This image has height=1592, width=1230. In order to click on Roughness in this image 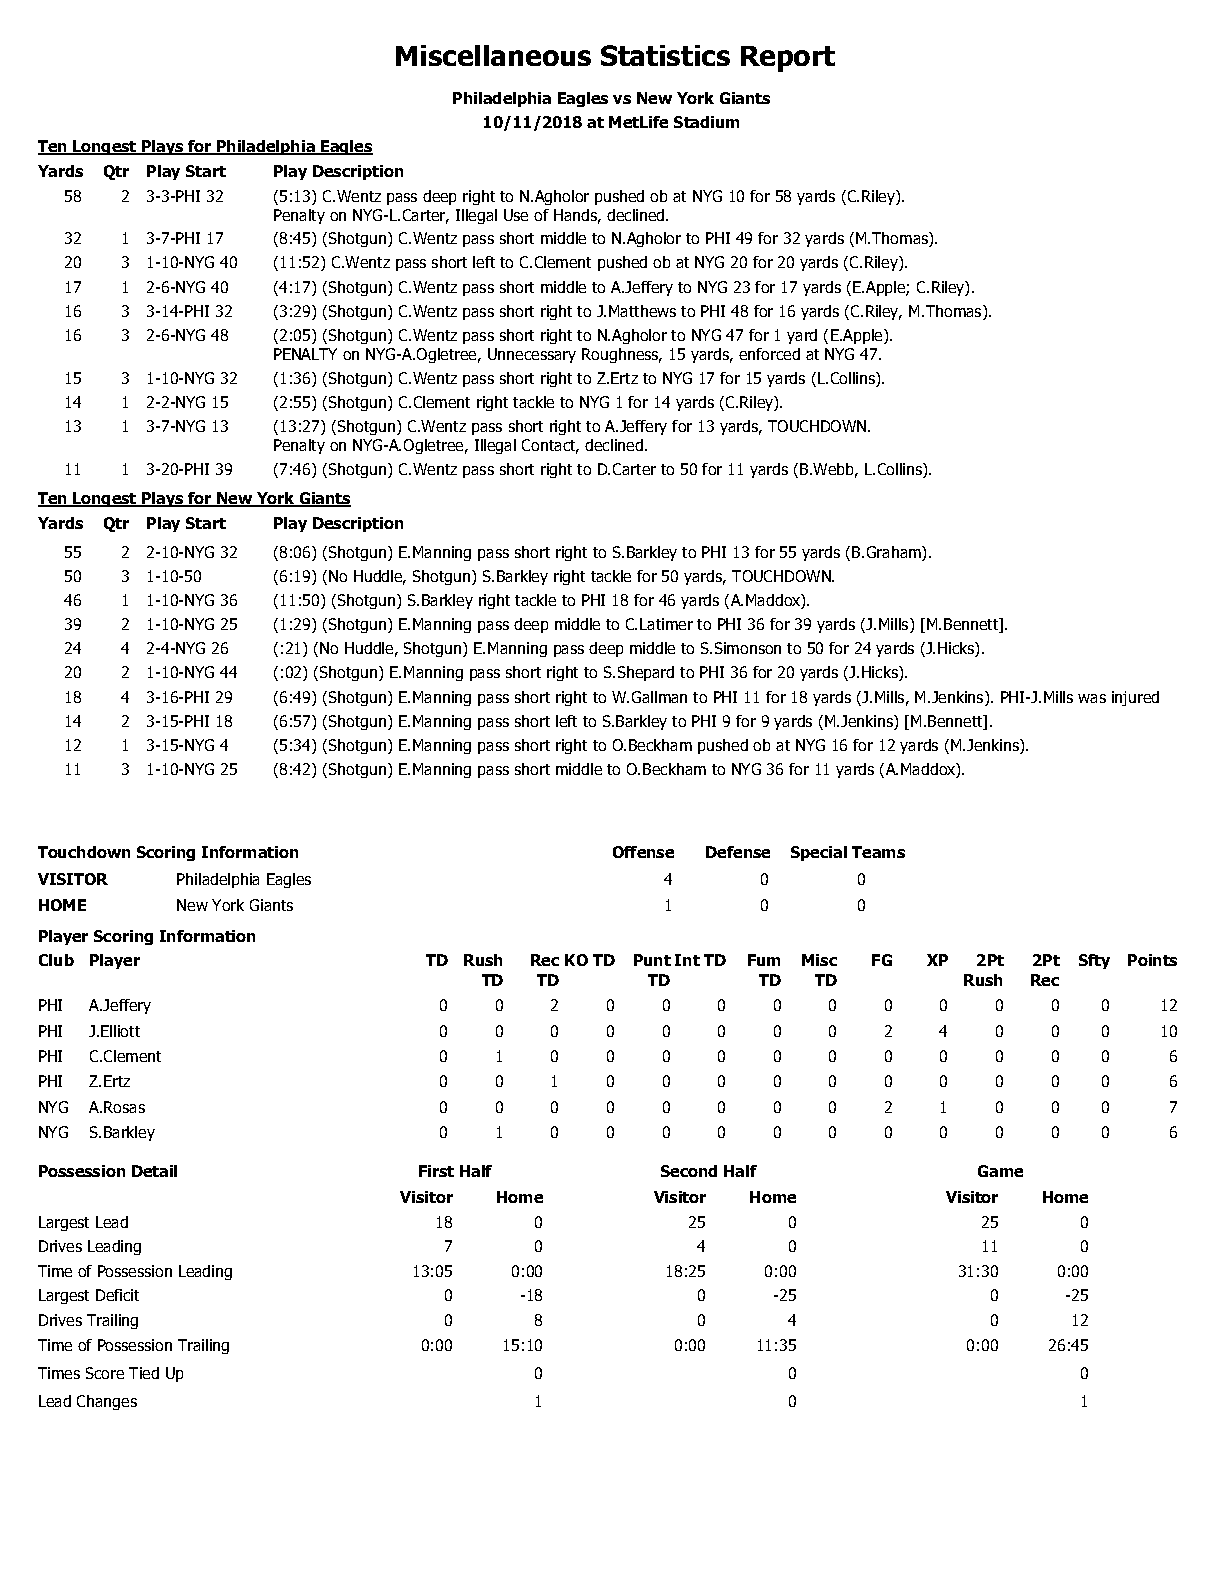, I will do `click(621, 355)`.
